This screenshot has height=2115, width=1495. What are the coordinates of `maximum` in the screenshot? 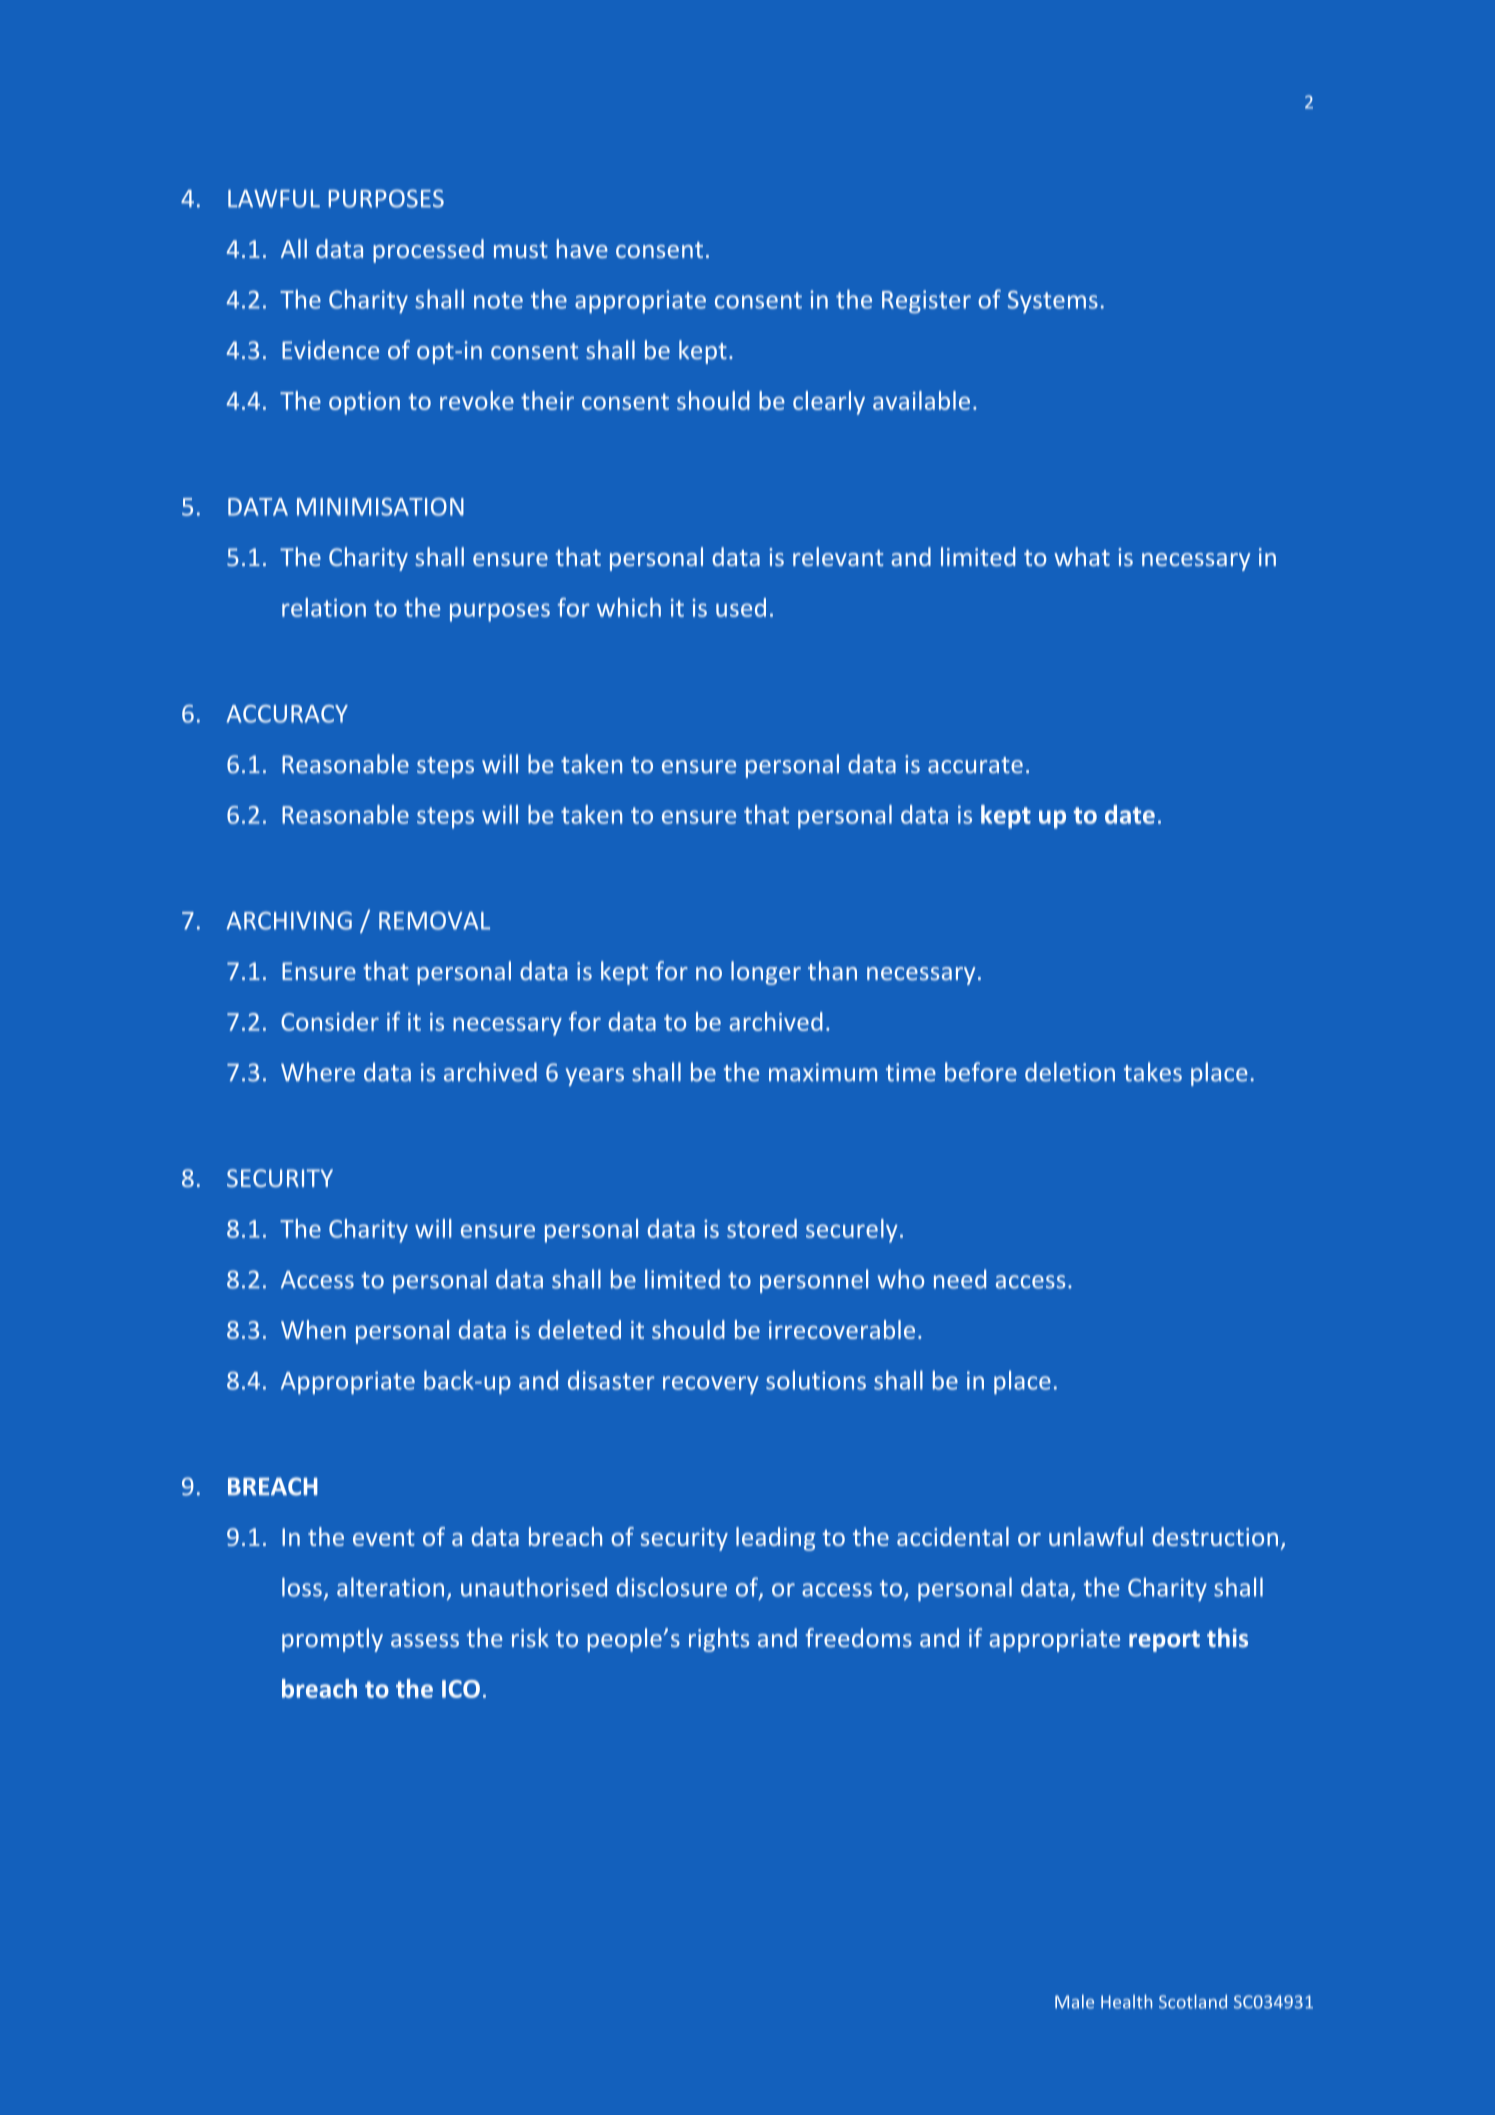 It's located at (823, 1072).
